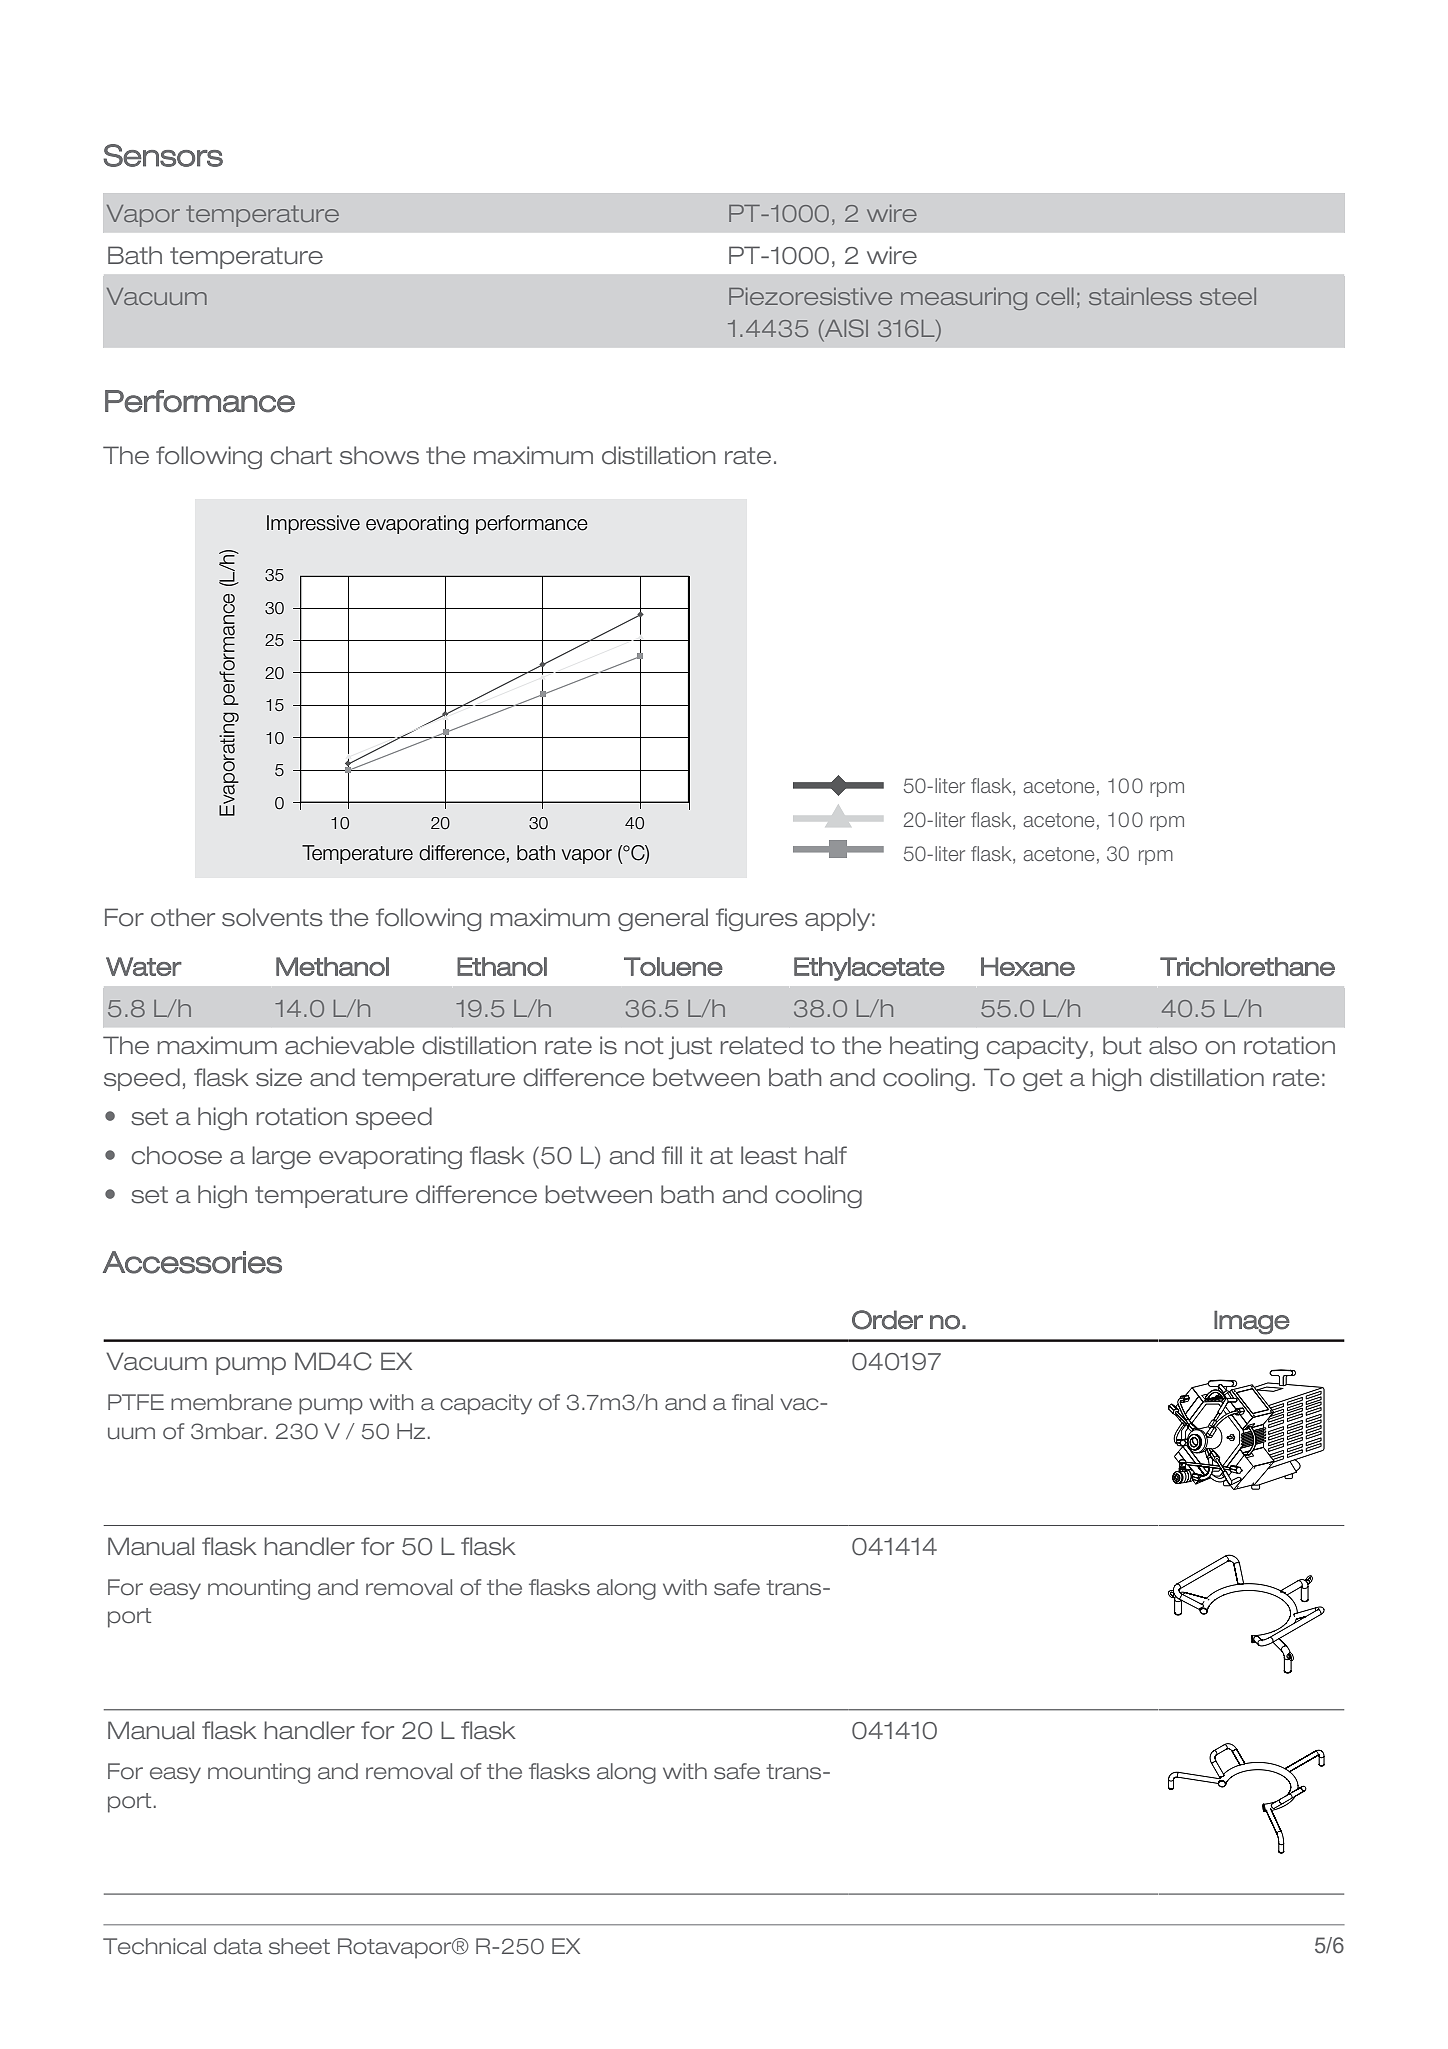  I want to click on Sensors, so click(163, 155).
